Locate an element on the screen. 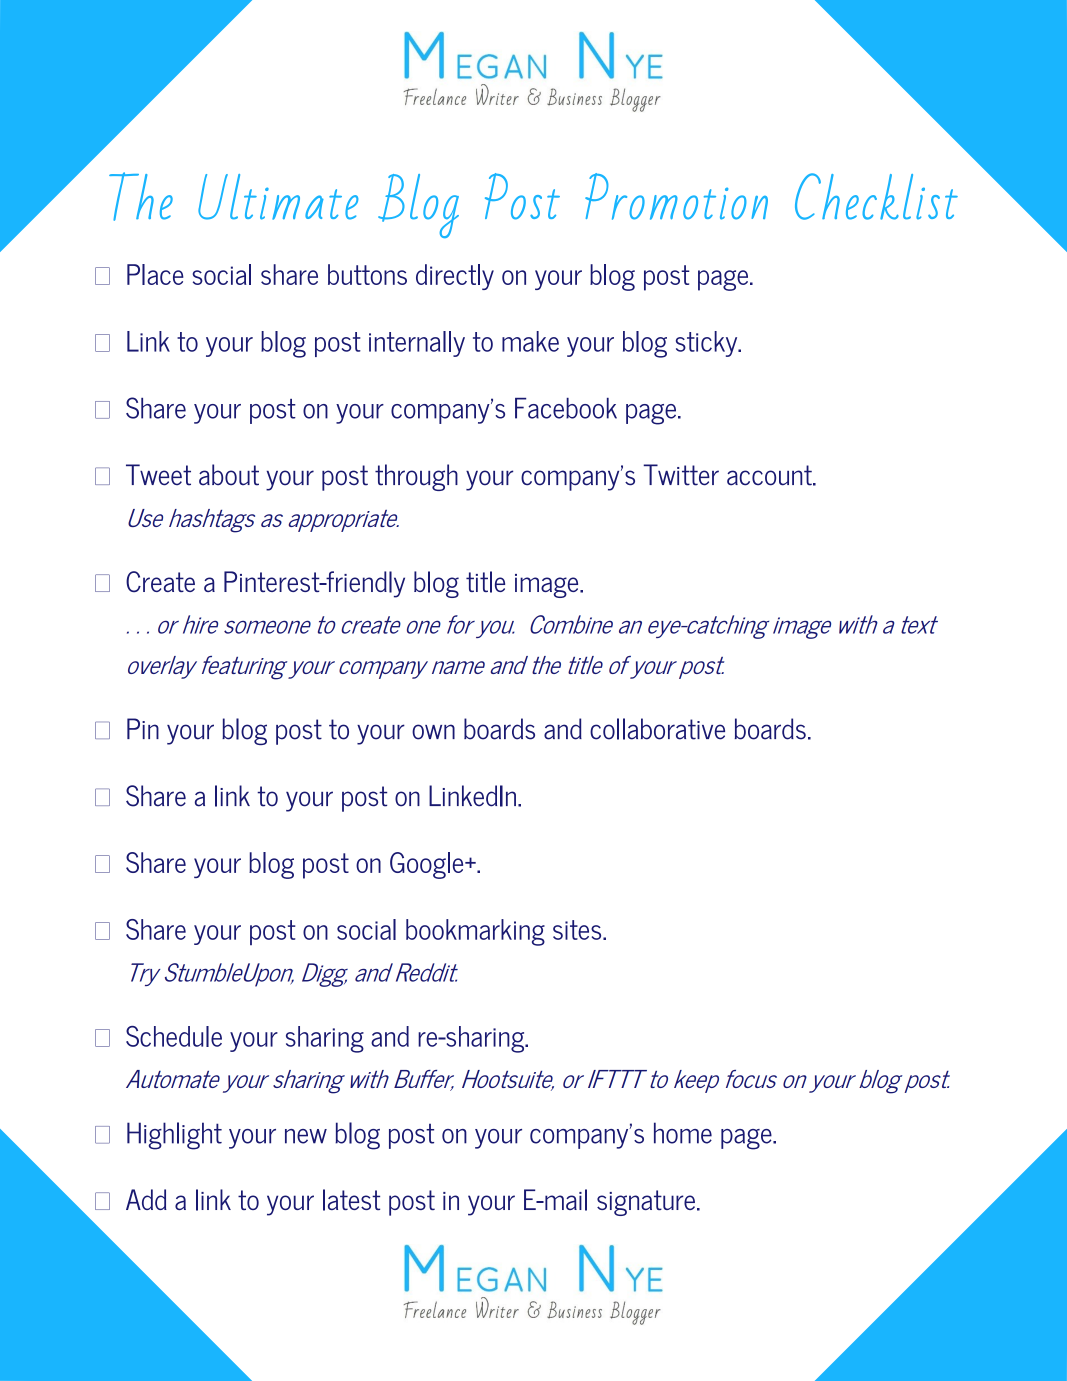  home is located at coordinates (683, 1133).
